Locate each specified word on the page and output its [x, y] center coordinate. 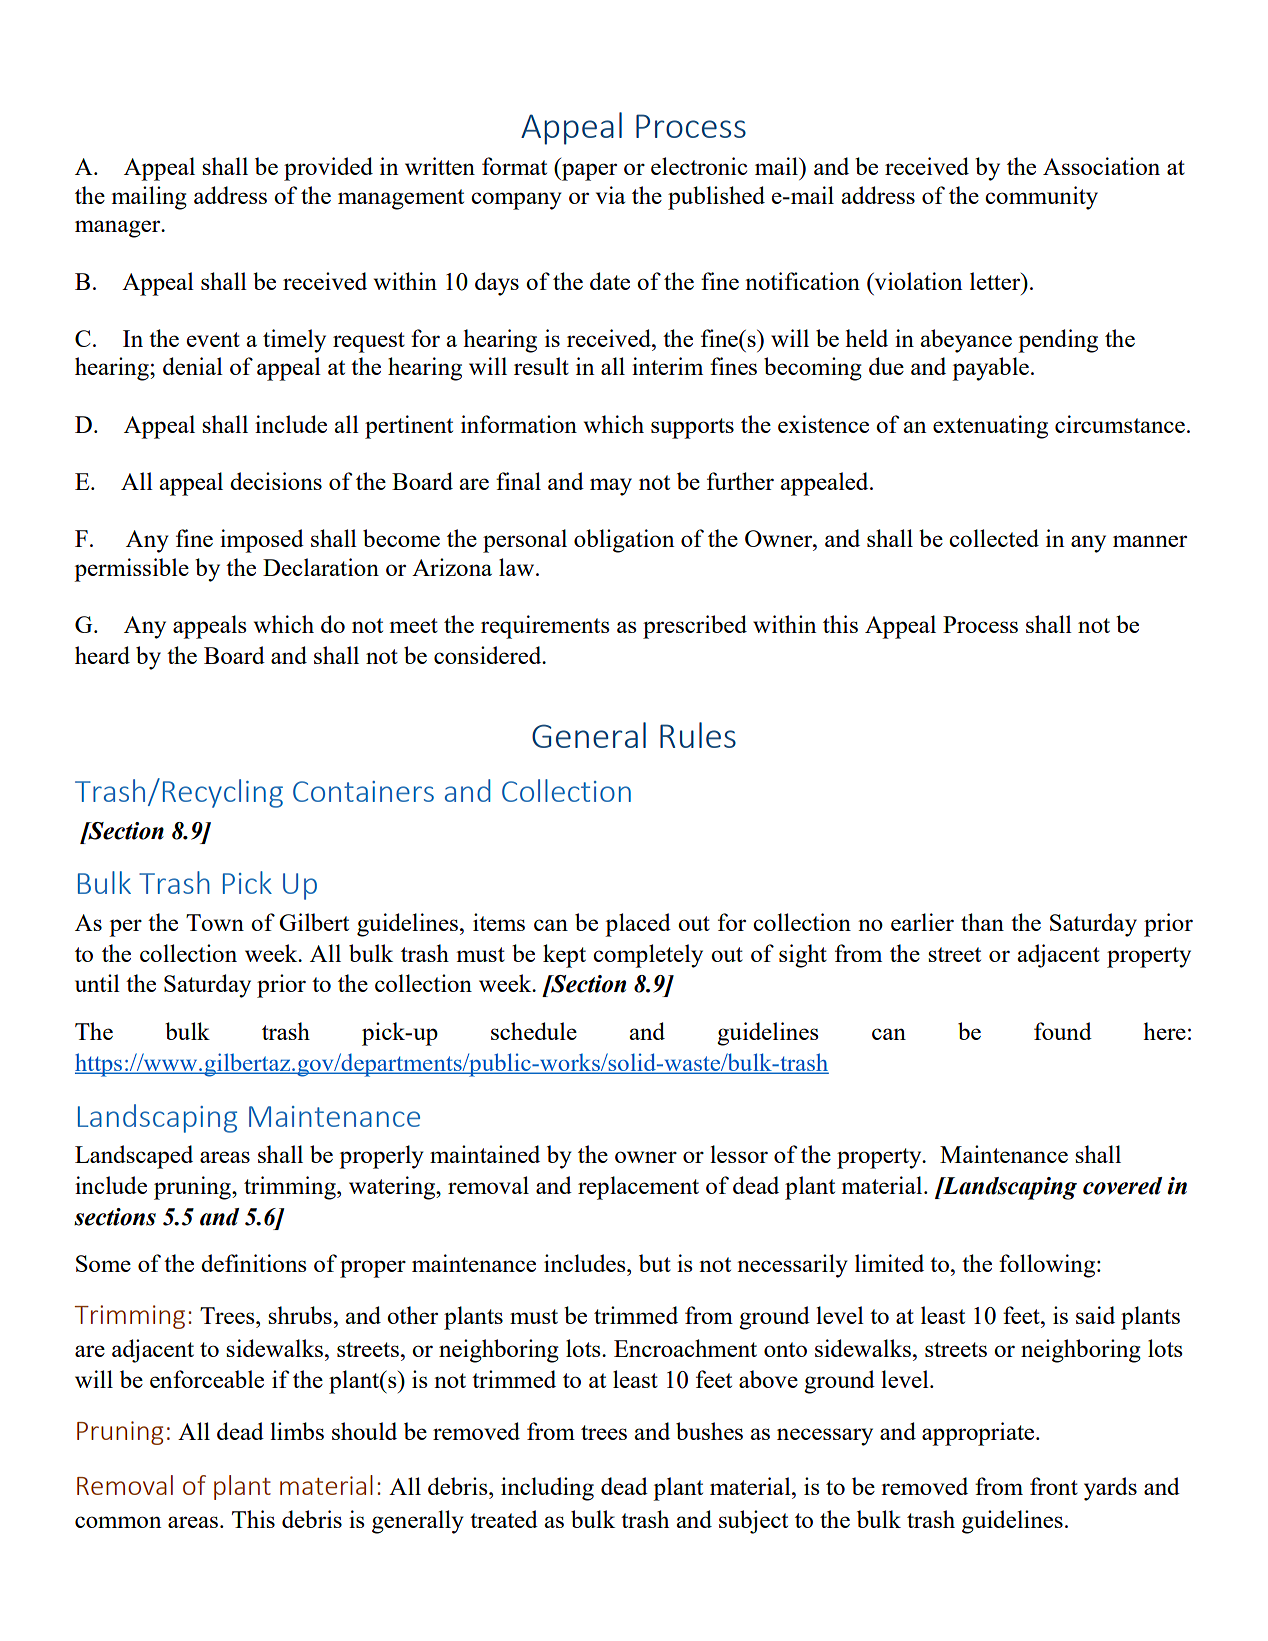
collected [994, 538]
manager [119, 229]
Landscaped [134, 1157]
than [982, 922]
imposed [262, 541]
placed [638, 925]
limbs [297, 1431]
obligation [624, 541]
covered [1122, 1186]
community [1041, 198]
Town [215, 922]
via [610, 195]
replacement [638, 1188]
